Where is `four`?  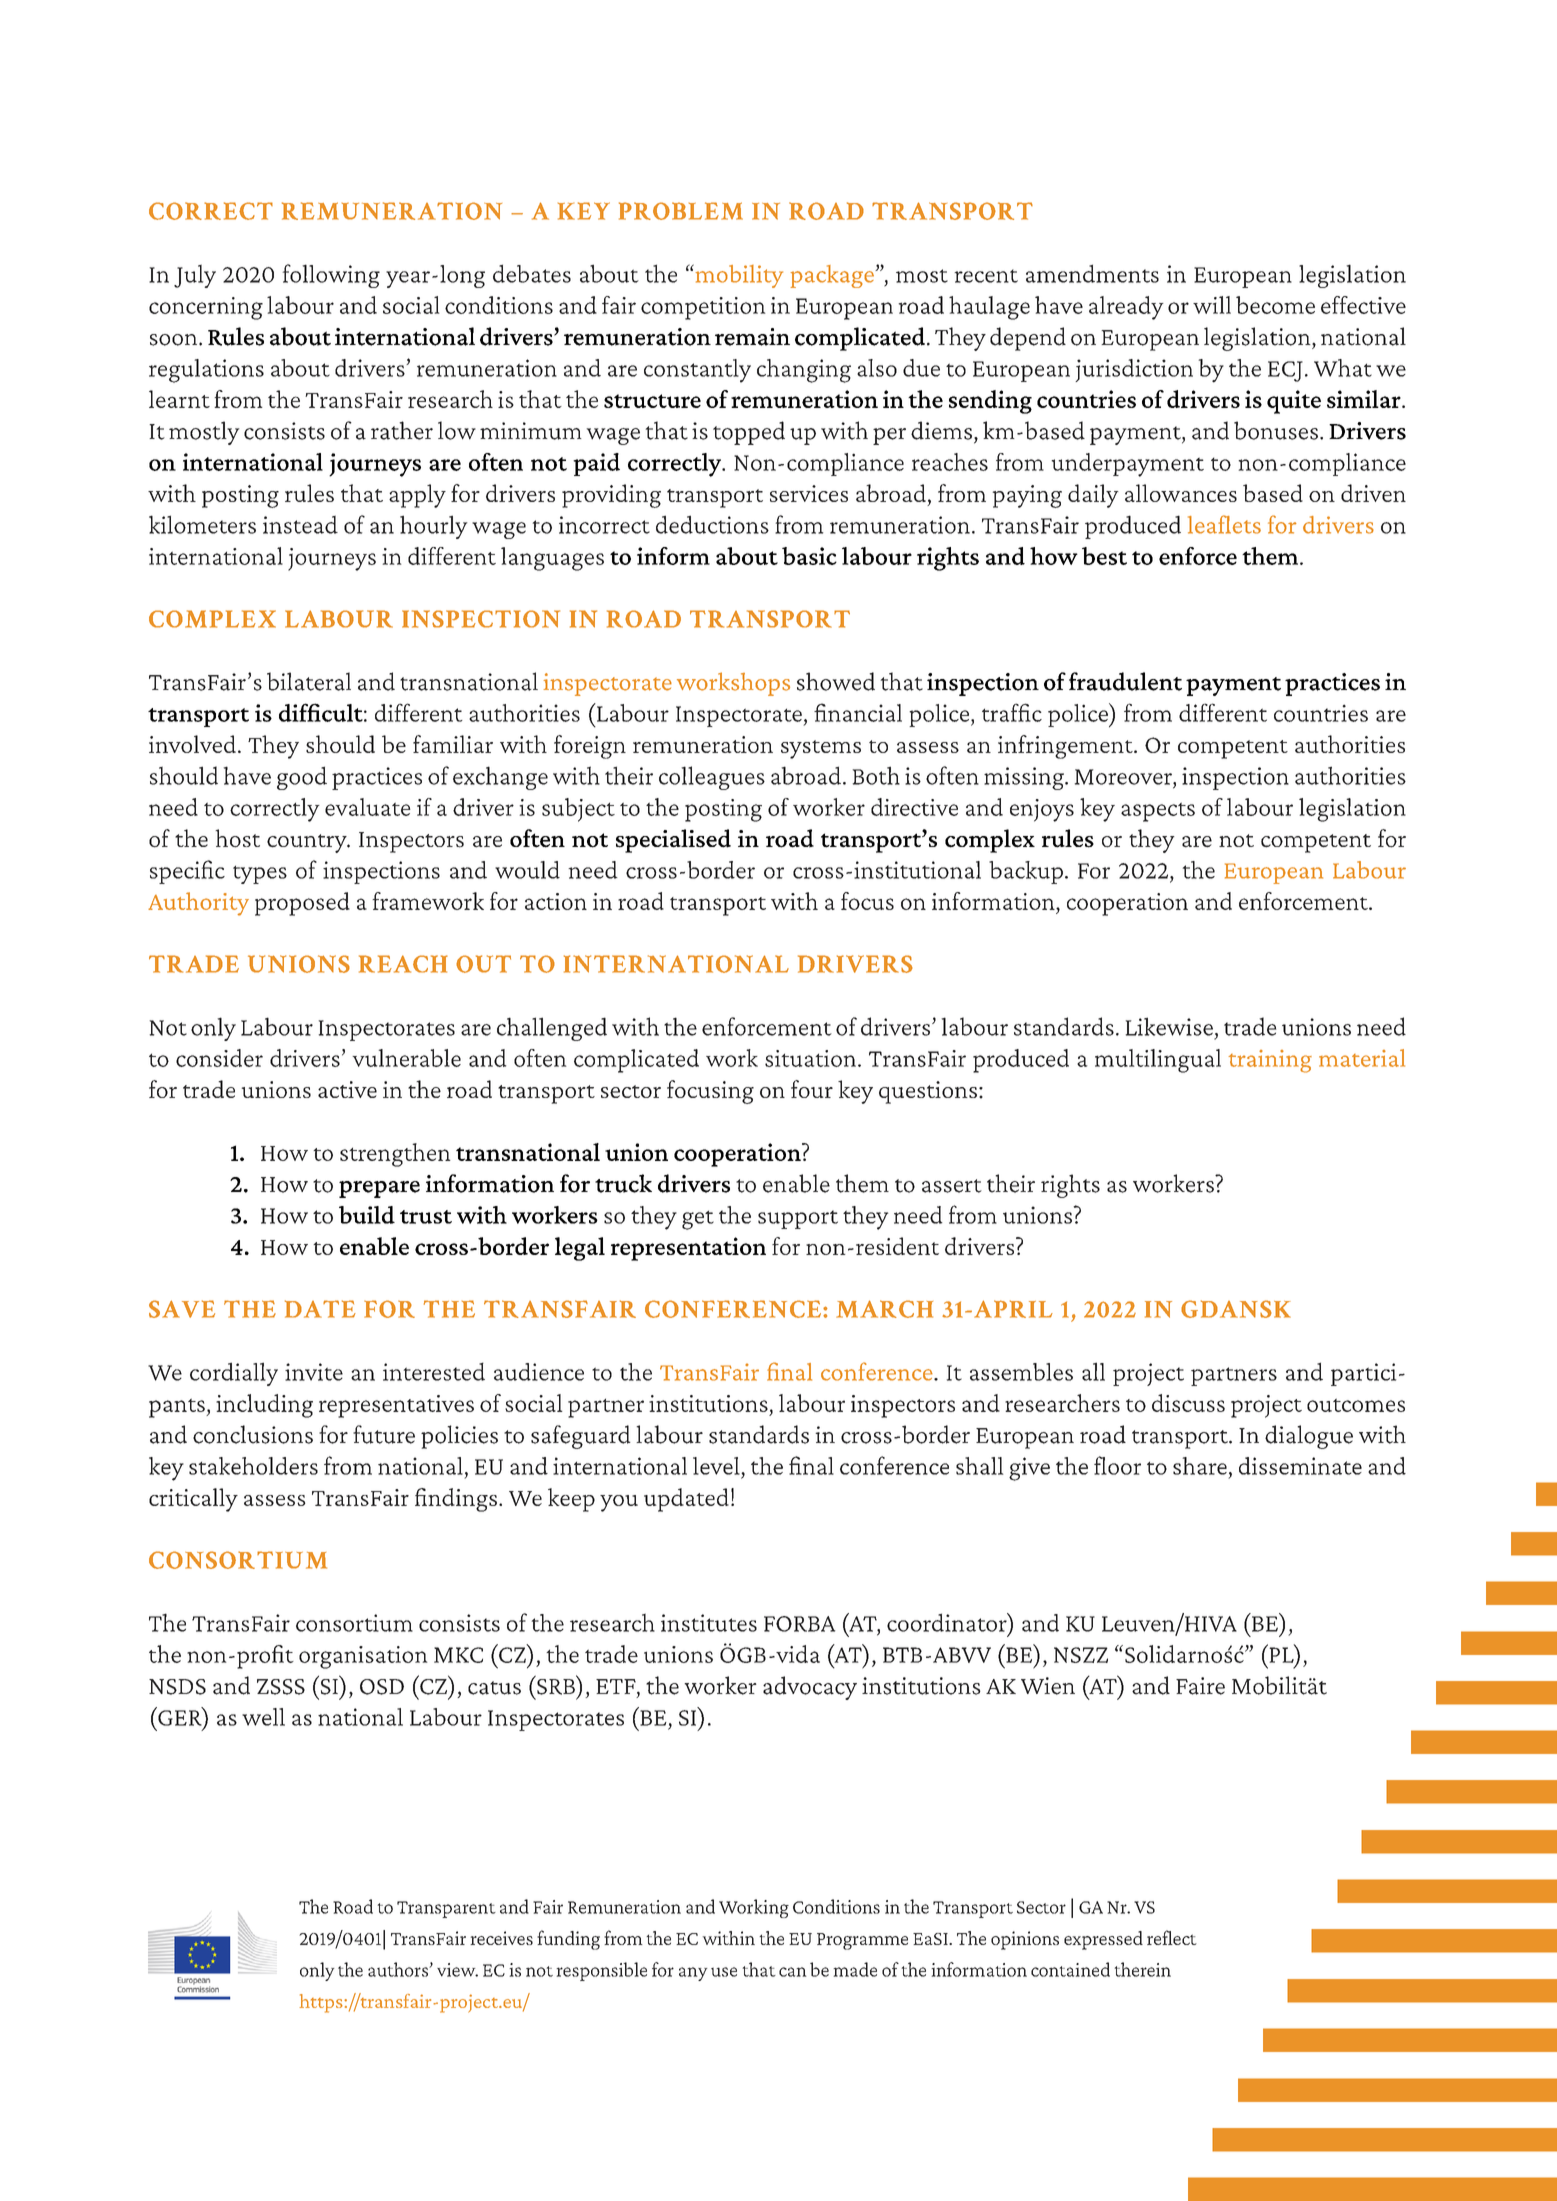
four is located at coordinates (812, 1089).
